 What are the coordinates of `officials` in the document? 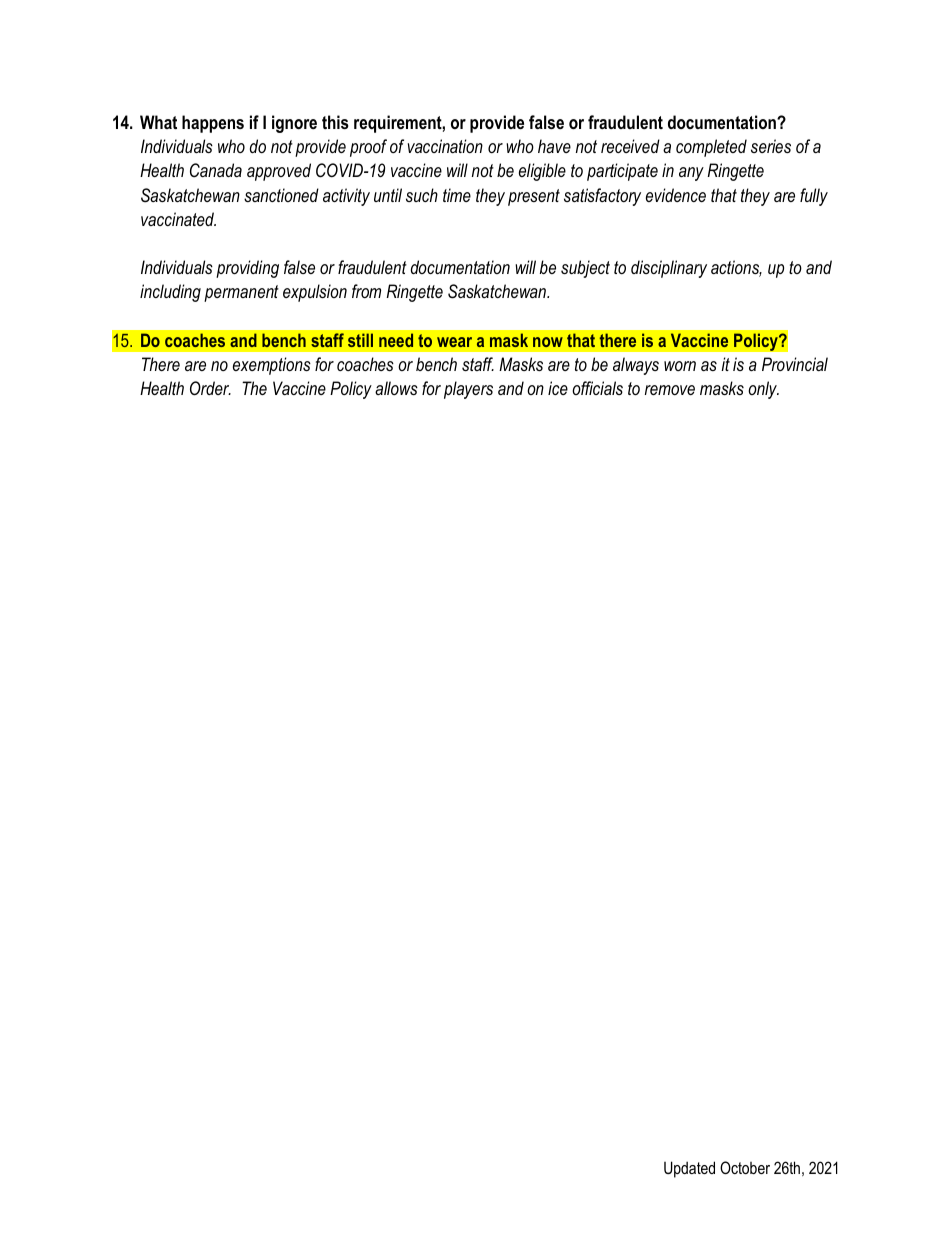 It's located at (597, 388).
